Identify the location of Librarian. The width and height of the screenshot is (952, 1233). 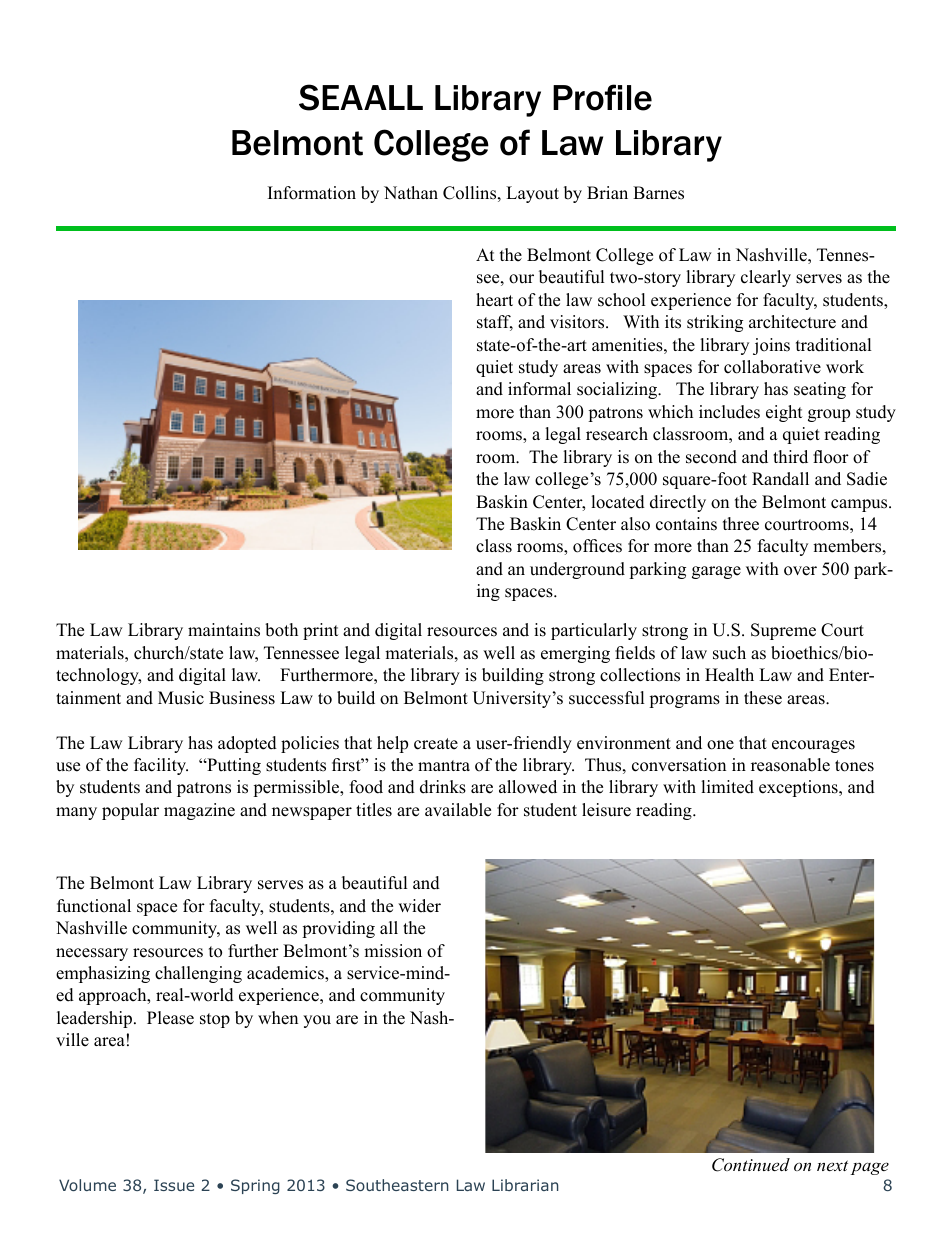
(525, 1185).
